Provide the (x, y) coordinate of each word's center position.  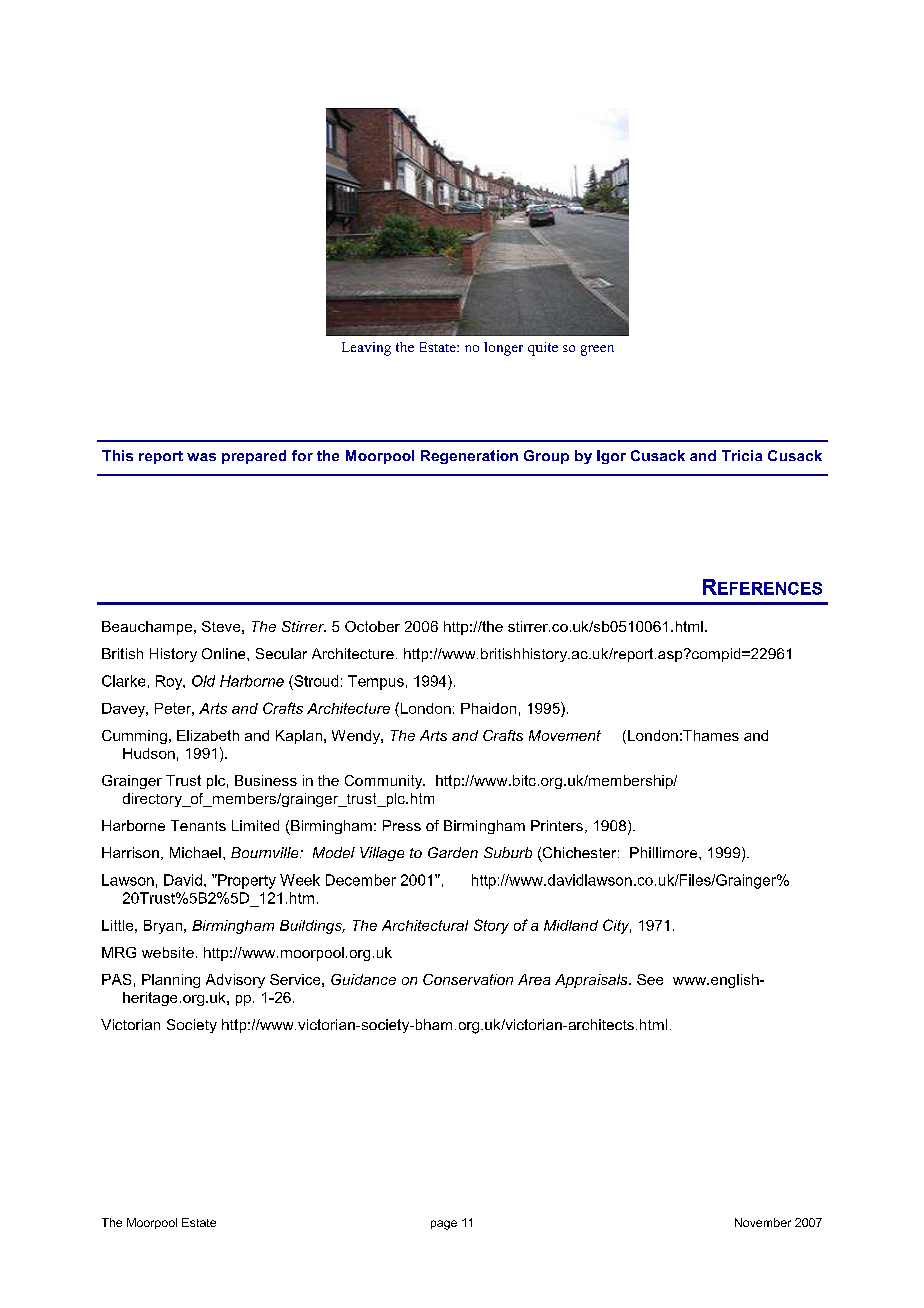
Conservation (468, 979)
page (444, 1225)
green (597, 350)
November (763, 1222)
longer (503, 349)
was (201, 457)
